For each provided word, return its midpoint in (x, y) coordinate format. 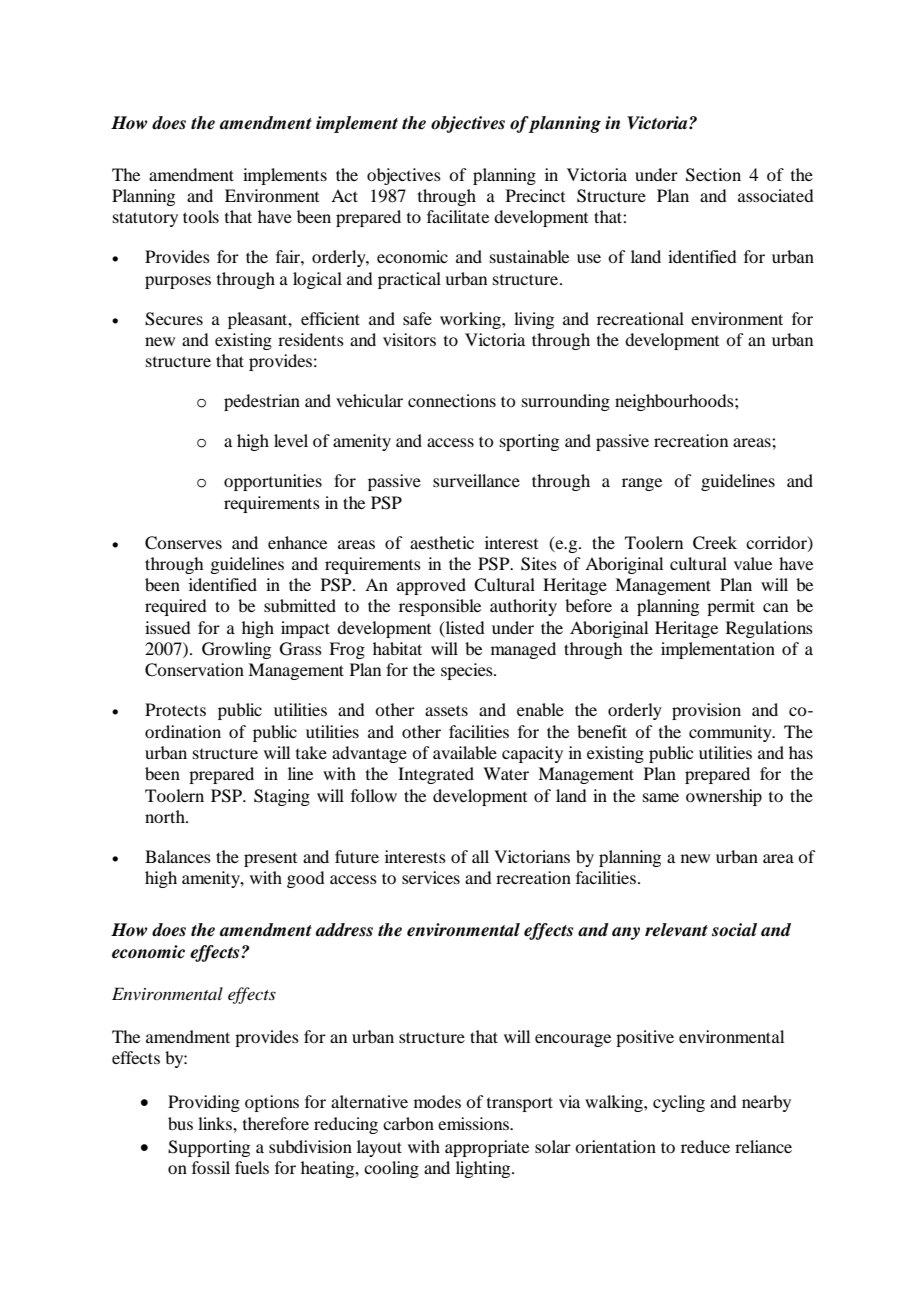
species (468, 671)
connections (452, 400)
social (734, 930)
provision (706, 711)
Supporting (209, 1148)
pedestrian (262, 402)
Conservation (194, 670)
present (270, 860)
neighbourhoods (675, 402)
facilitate (458, 216)
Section (713, 175)
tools (201, 216)
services (431, 877)
